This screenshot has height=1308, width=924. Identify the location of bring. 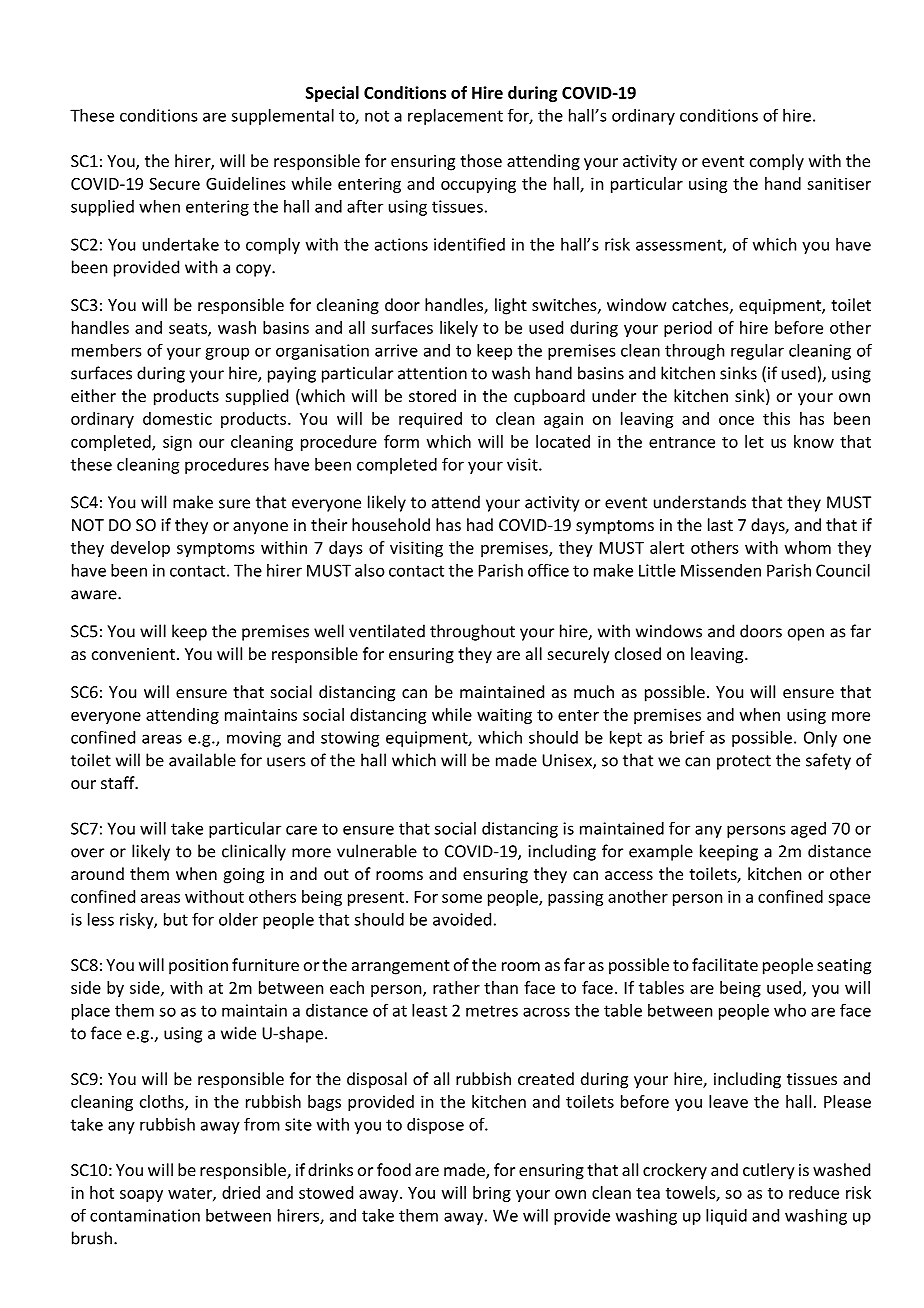
(492, 1194).
